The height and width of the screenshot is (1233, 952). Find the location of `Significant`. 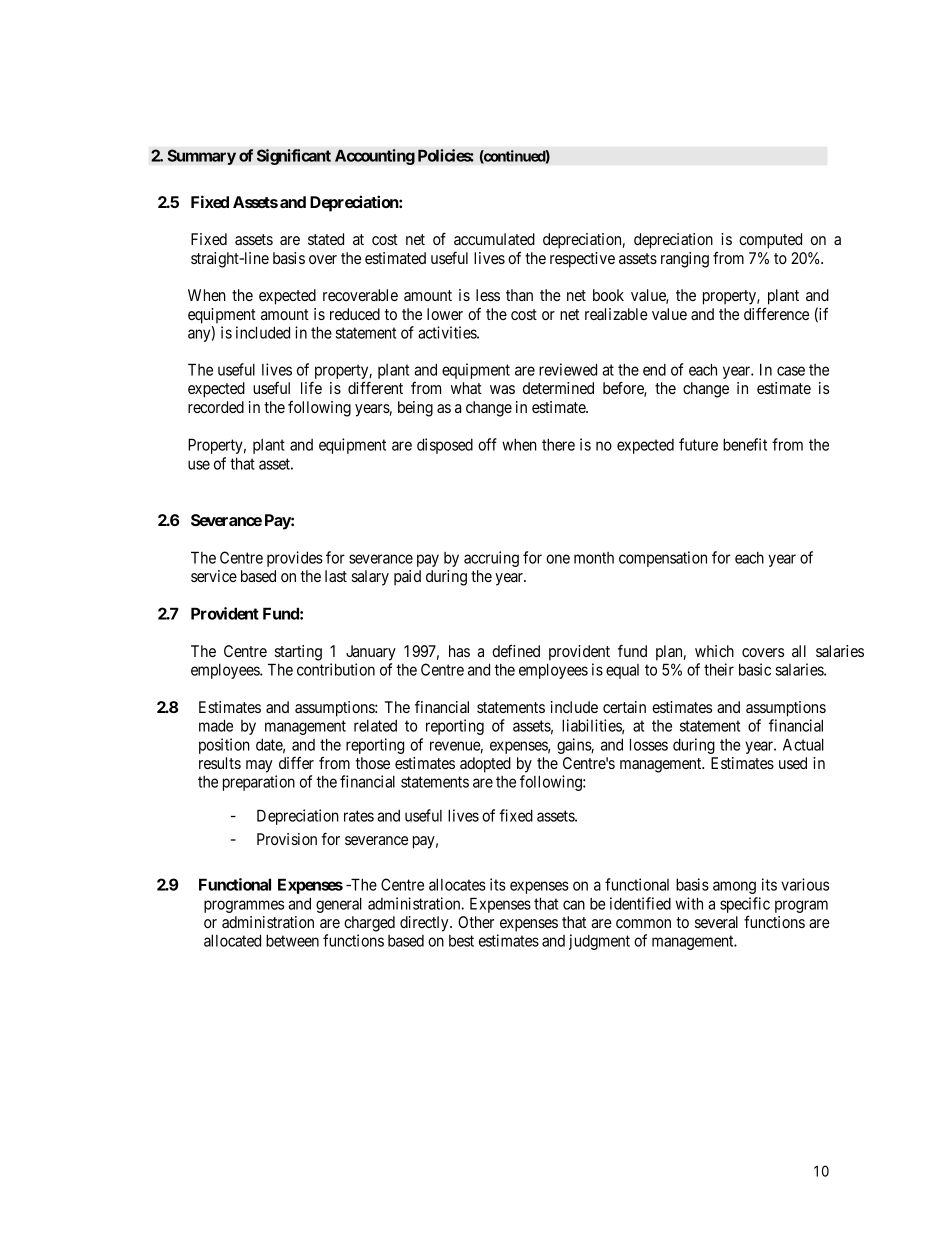

Significant is located at coordinates (294, 157).
